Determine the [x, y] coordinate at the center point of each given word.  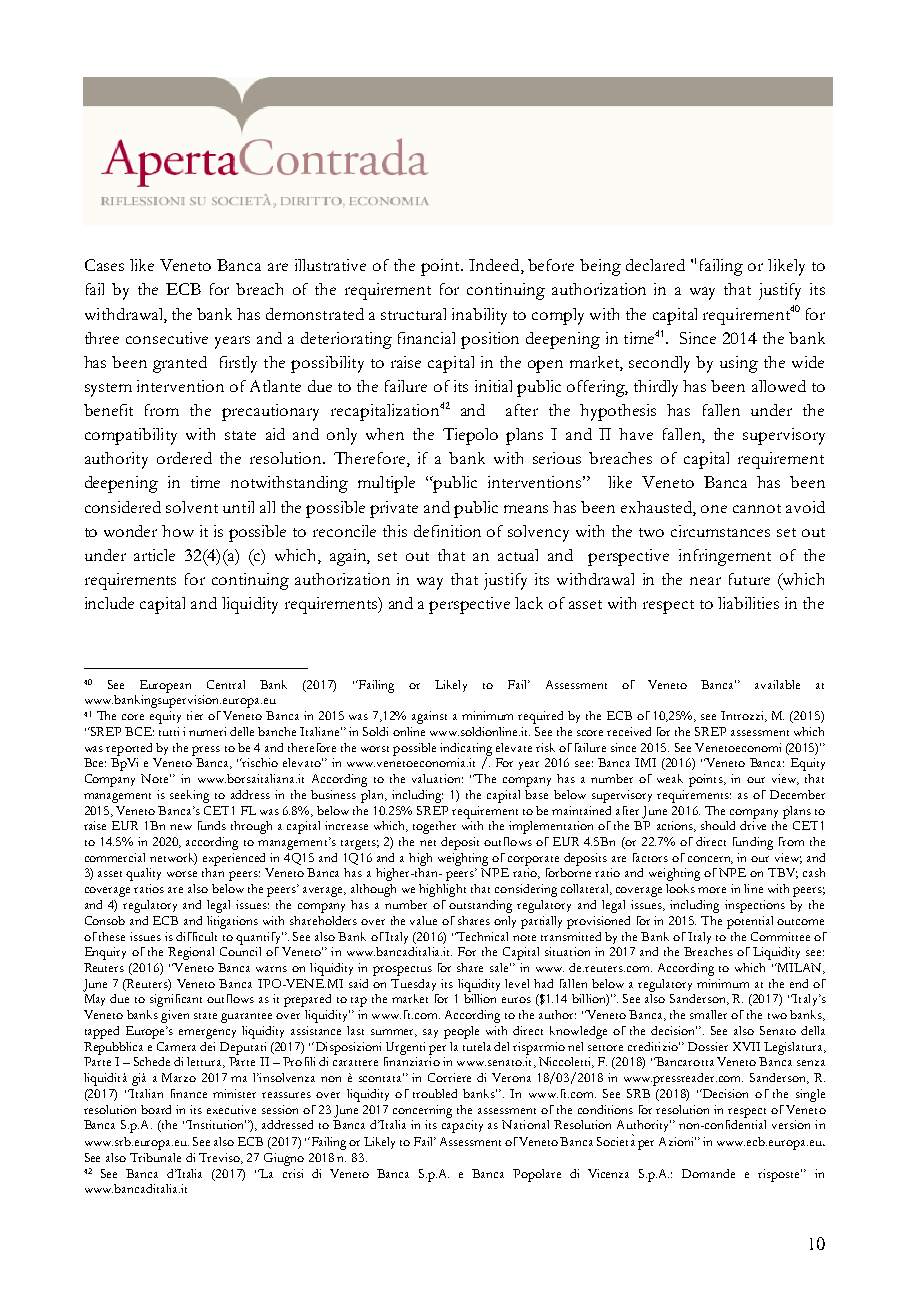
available [777, 684]
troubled [435, 1093]
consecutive [167, 338]
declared [655, 265]
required [540, 717]
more [712, 890]
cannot [757, 508]
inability [479, 316]
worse [182, 874]
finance [189, 1093]
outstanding [480, 906]
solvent [192, 507]
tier [195, 715]
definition [447, 531]
